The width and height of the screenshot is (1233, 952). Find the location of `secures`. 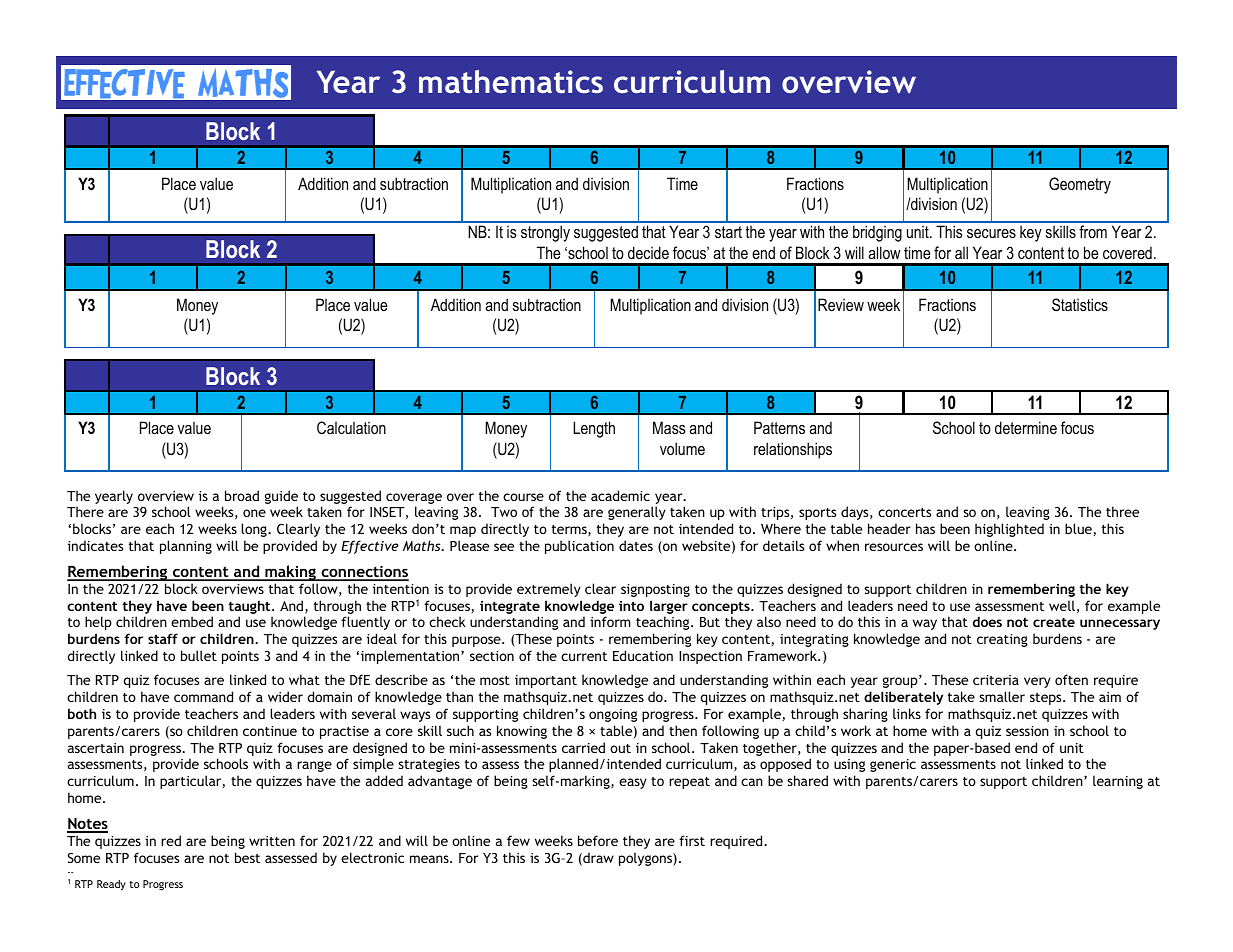

secures is located at coordinates (991, 233).
